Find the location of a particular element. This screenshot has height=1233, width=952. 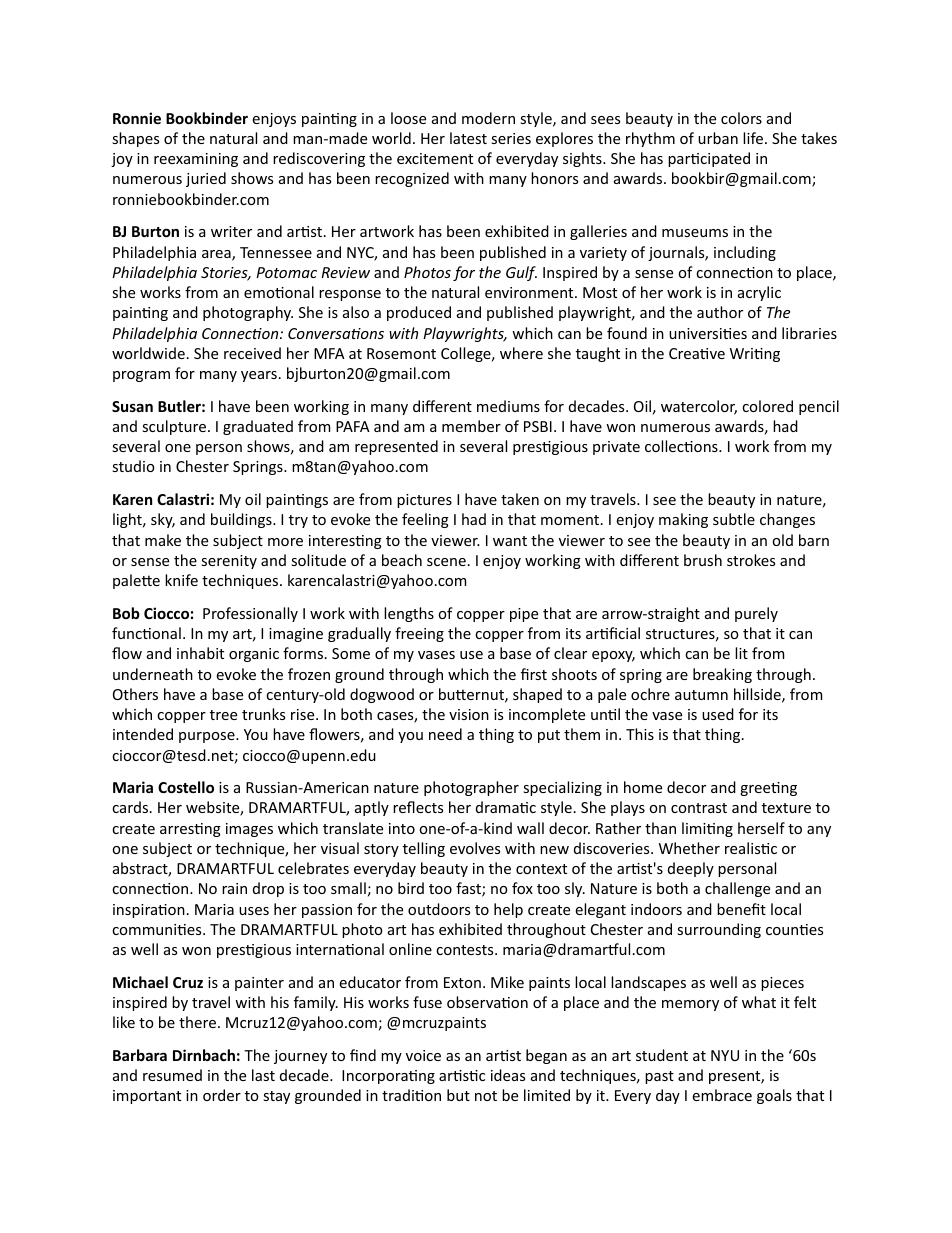

ideas is located at coordinates (508, 1075).
